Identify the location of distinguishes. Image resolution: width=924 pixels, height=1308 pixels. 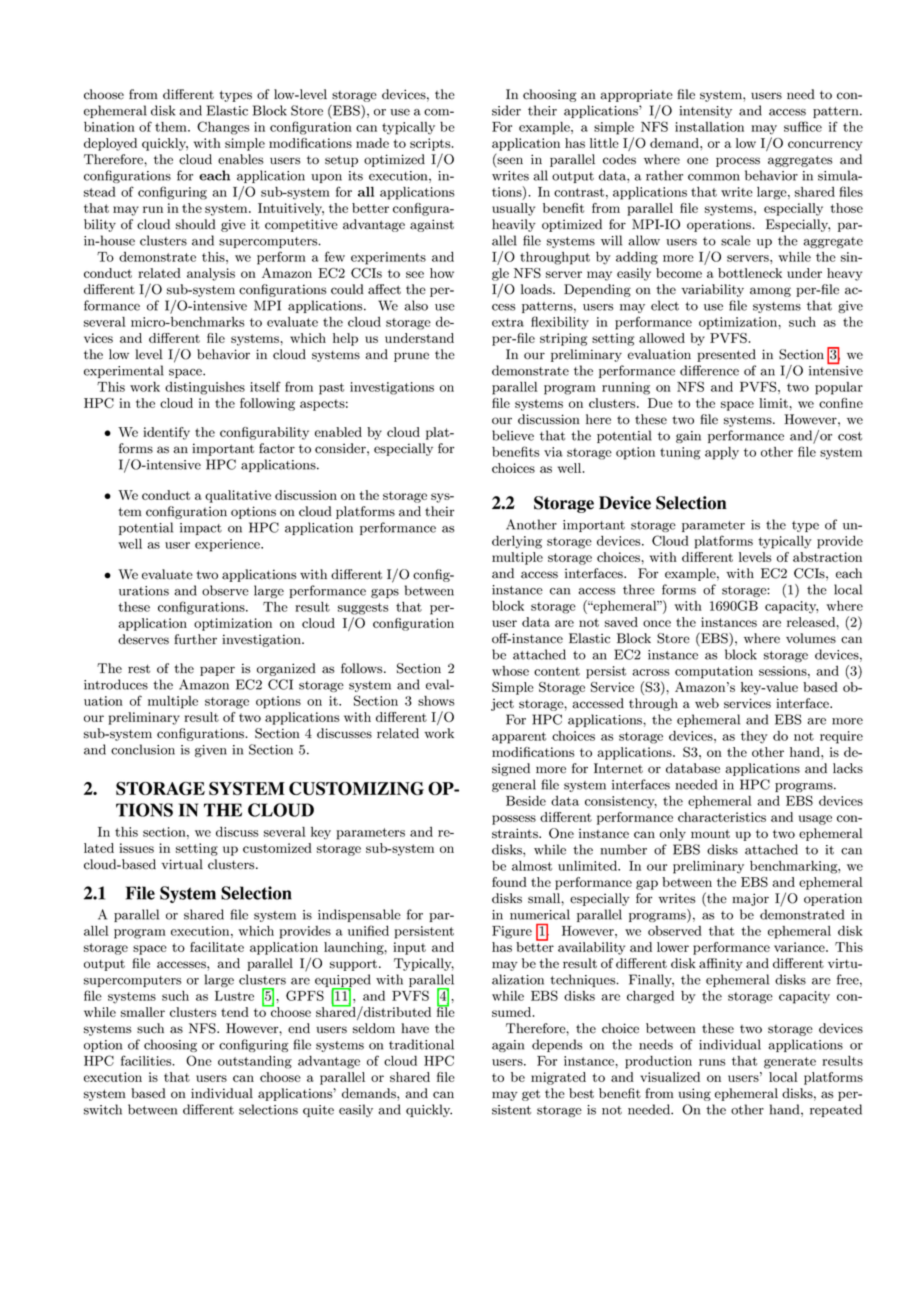
(205, 388).
